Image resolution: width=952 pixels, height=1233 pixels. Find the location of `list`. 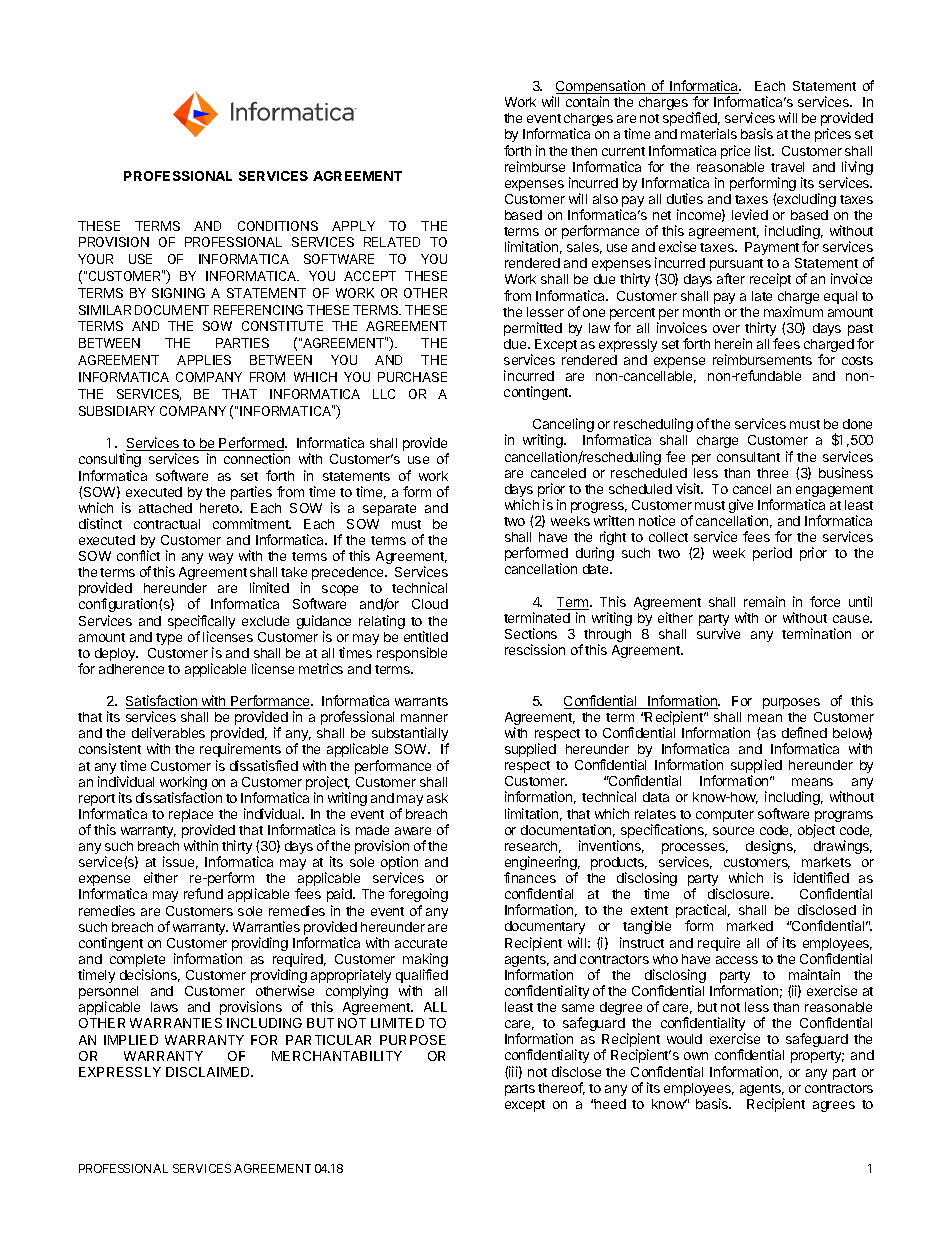

list is located at coordinates (764, 150).
